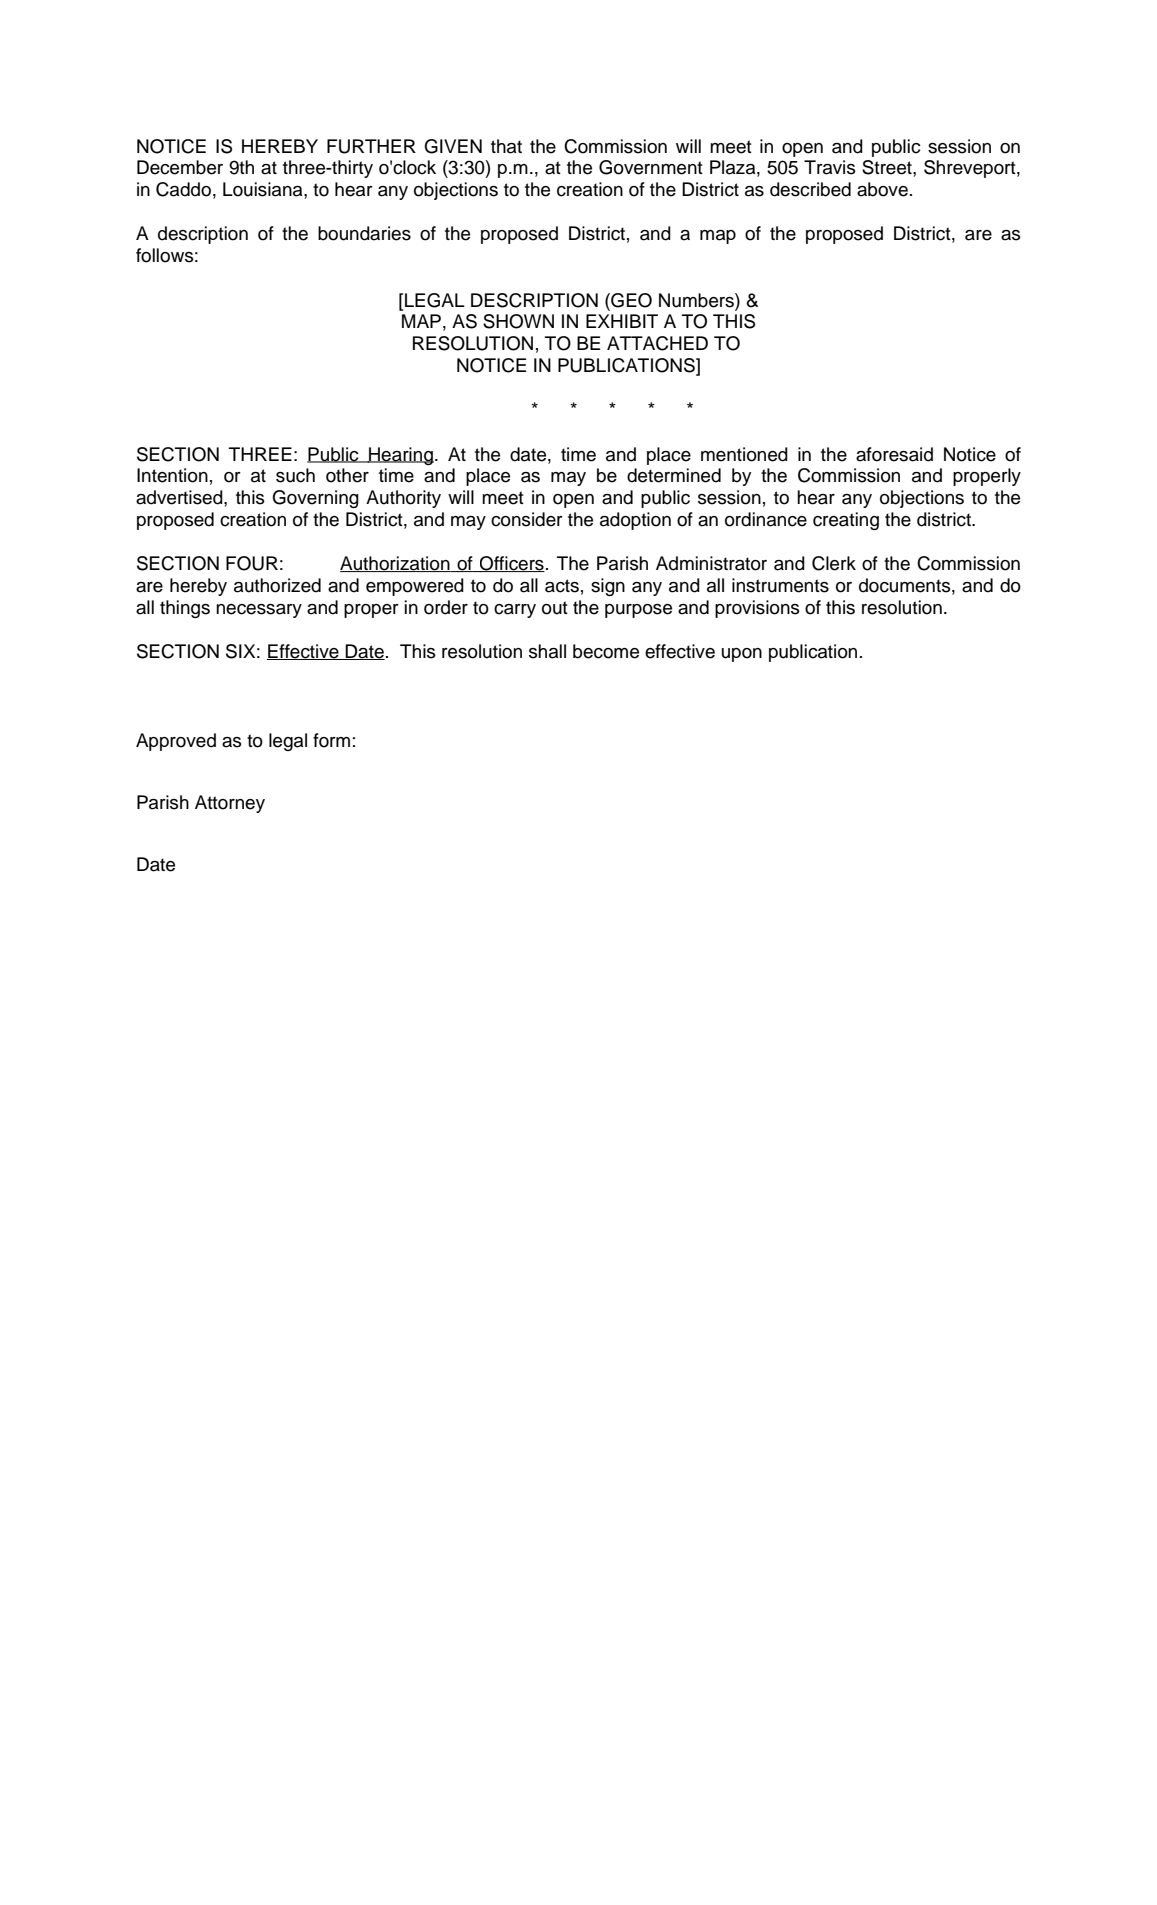 Image resolution: width=1157 pixels, height=1905 pixels. I want to click on Travis, so click(830, 167).
